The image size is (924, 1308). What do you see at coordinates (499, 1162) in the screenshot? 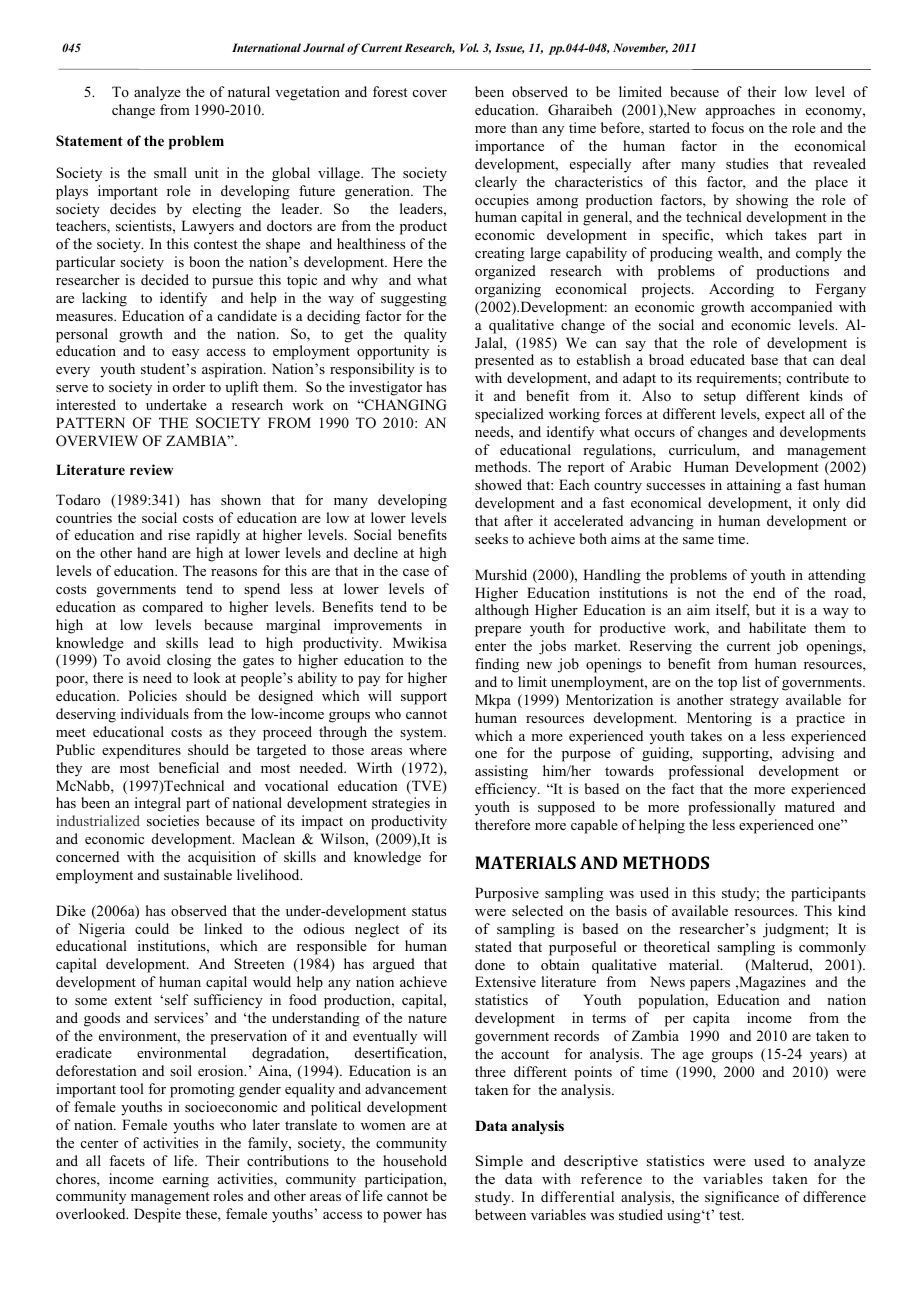
I see `Simple` at bounding box center [499, 1162].
